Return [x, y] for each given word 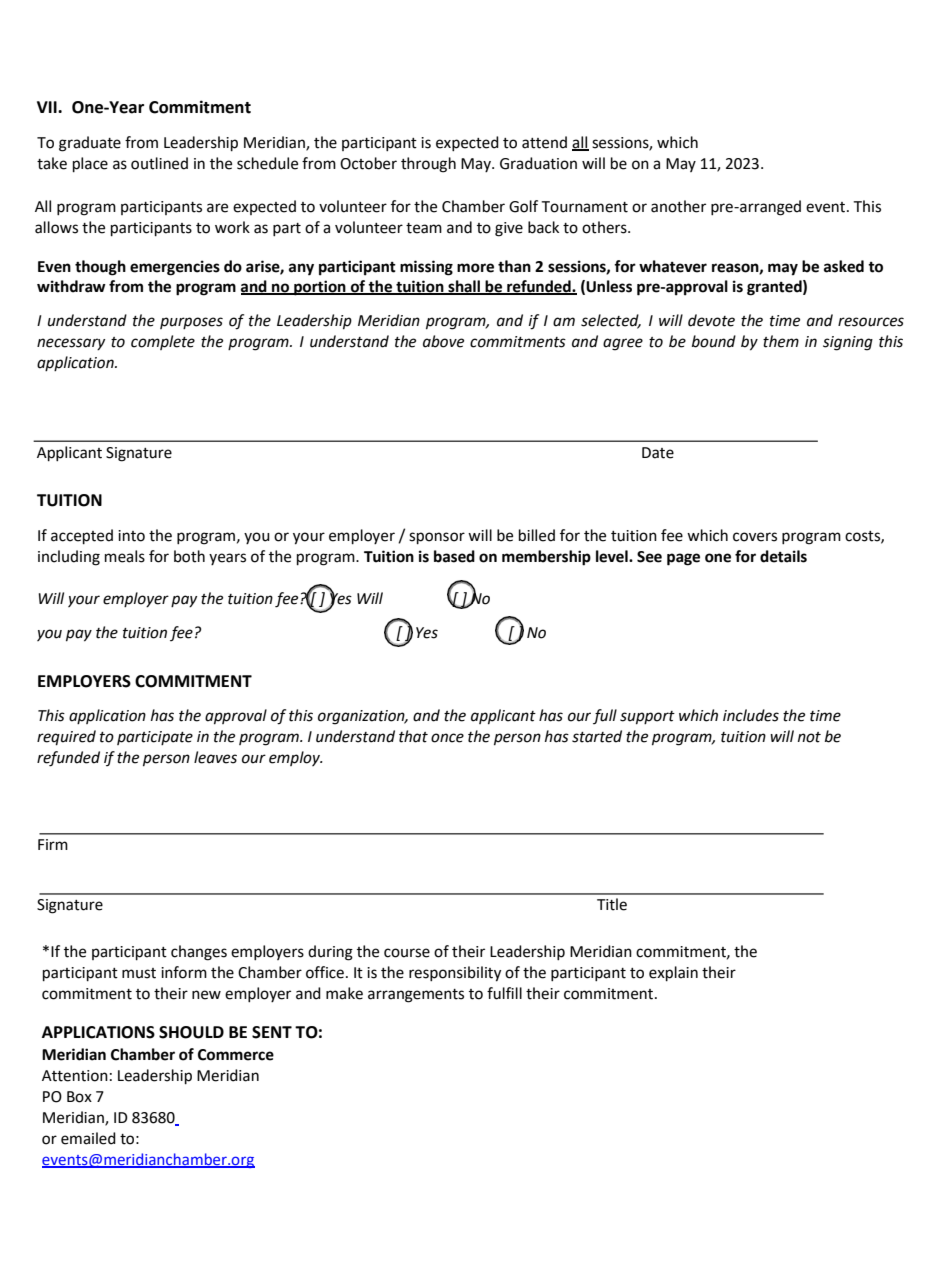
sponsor [437, 538]
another [678, 206]
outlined [159, 163]
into [131, 536]
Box [79, 1097]
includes [751, 715]
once [447, 738]
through [428, 165]
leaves [215, 757]
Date [658, 453]
